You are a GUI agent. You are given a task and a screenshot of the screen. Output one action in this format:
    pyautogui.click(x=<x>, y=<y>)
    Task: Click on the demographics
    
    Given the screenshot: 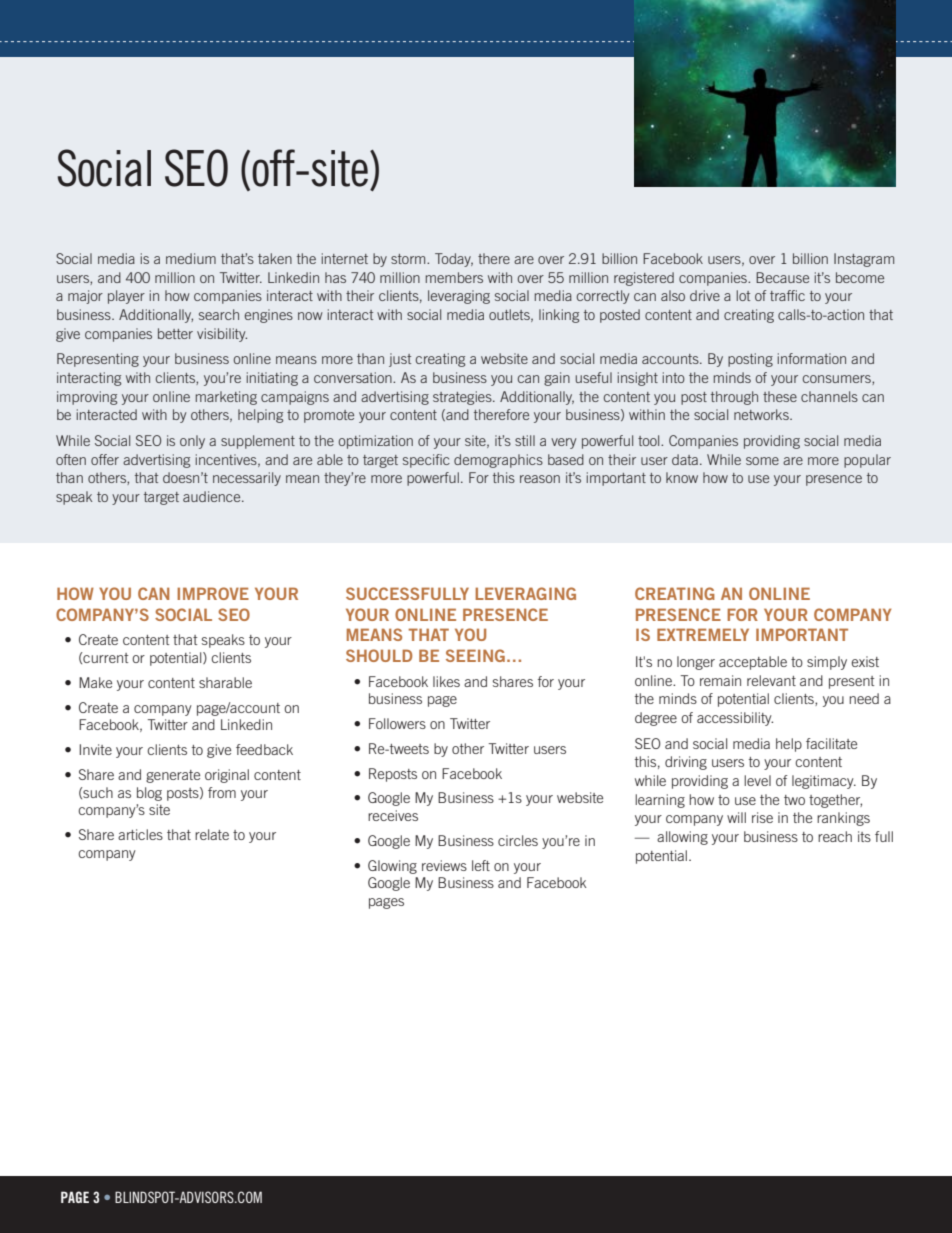 What is the action you would take?
    pyautogui.click(x=498, y=461)
